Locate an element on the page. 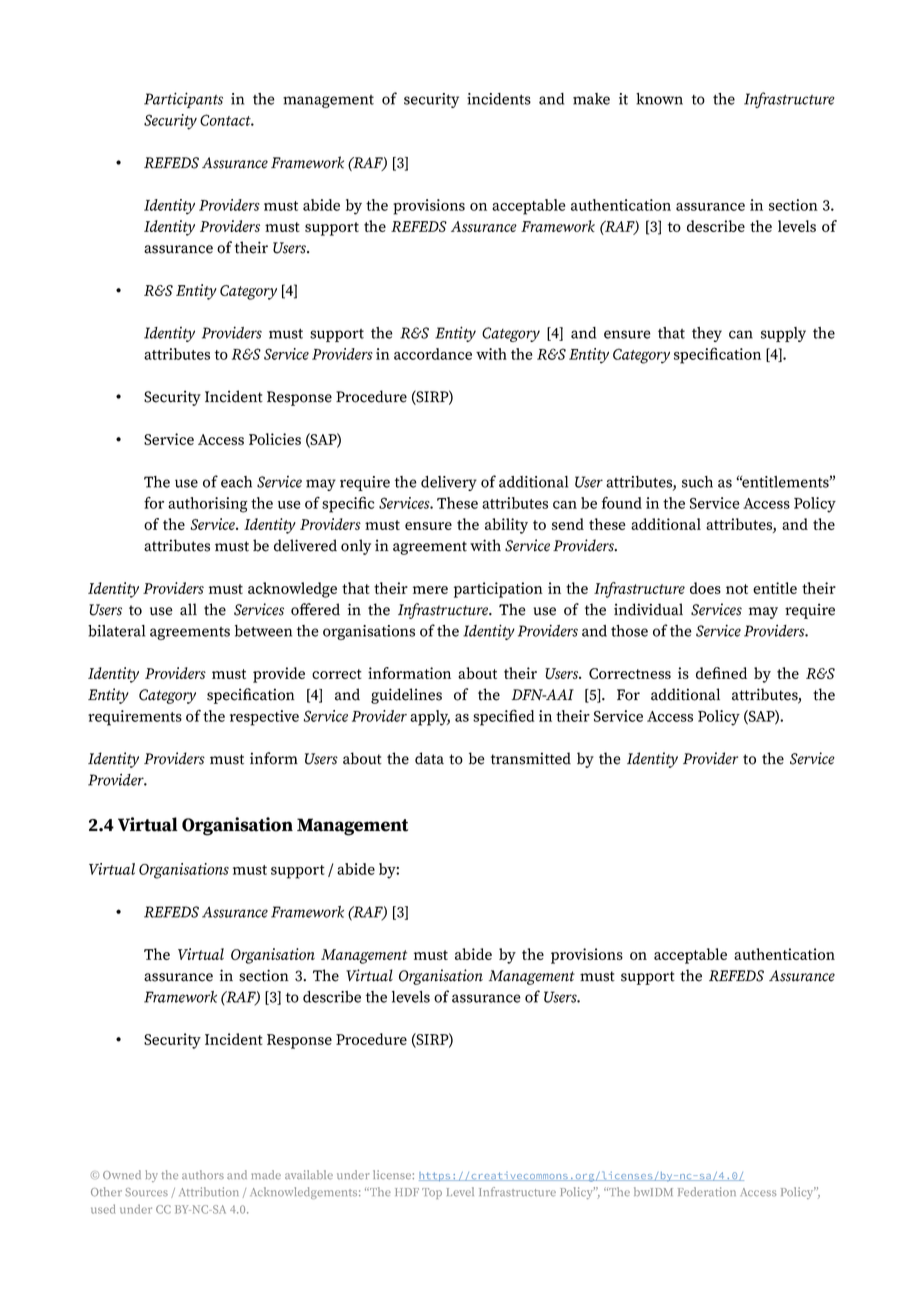 This document has width=924, height=1308. Top is located at coordinates (432, 1193).
